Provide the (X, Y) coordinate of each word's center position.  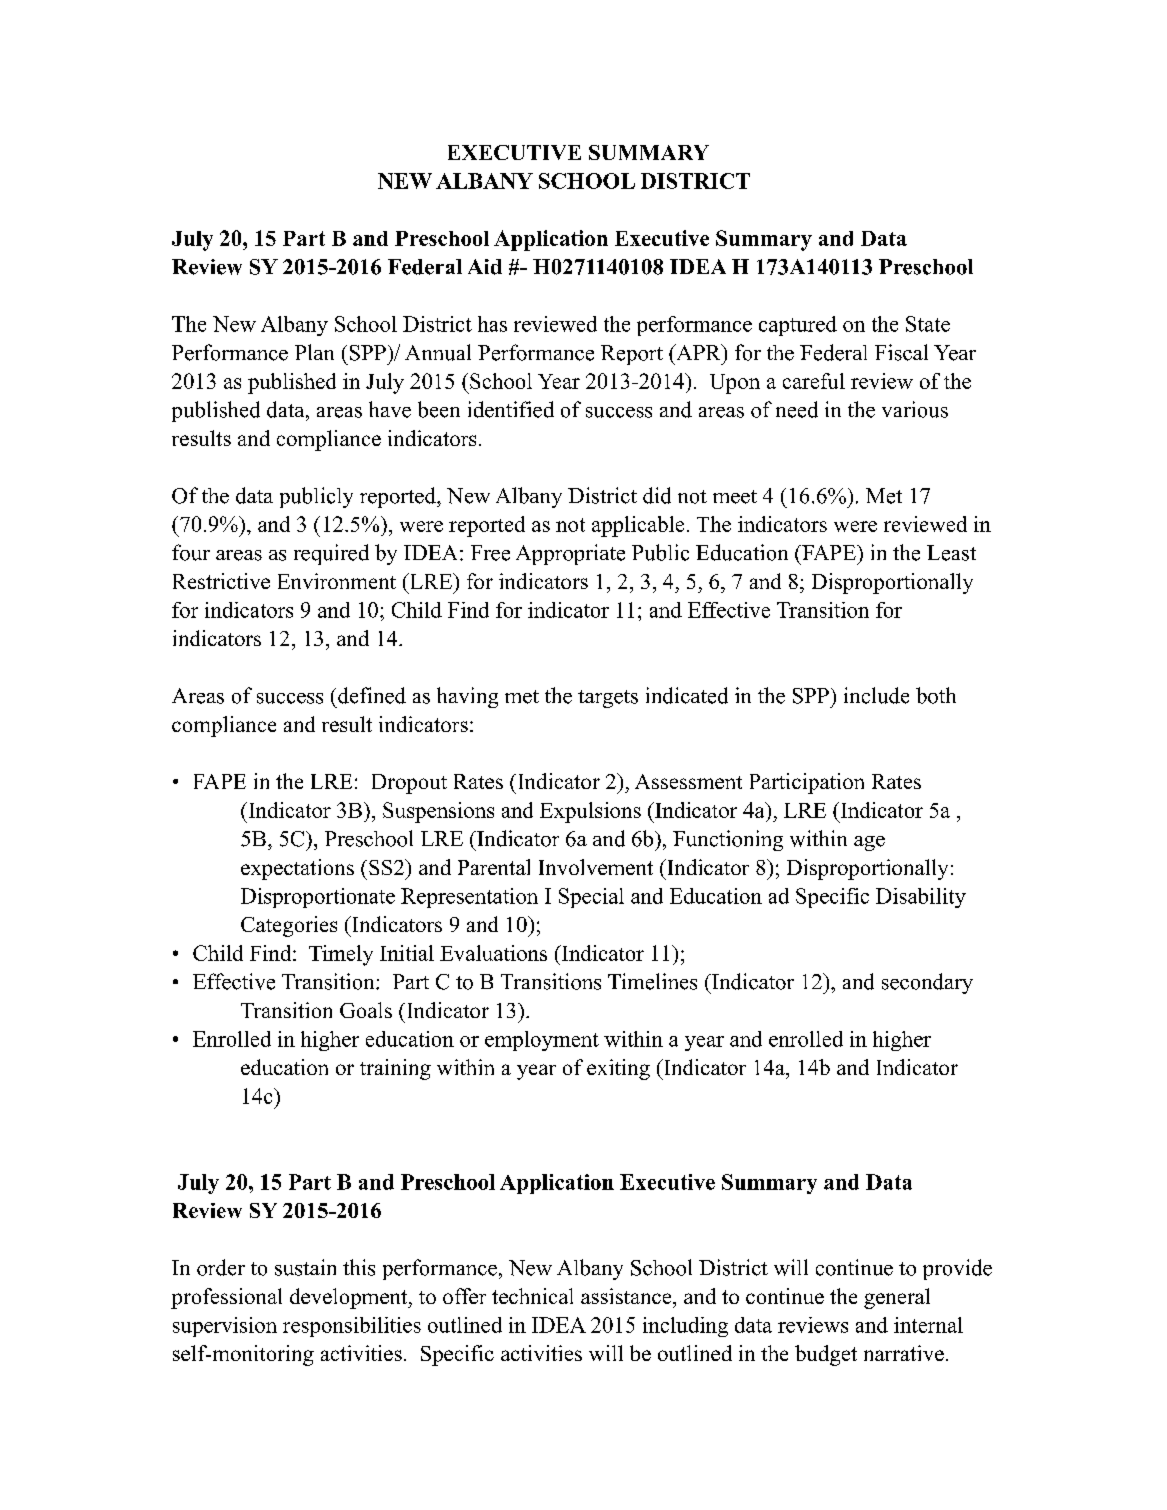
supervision (225, 1327)
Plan (314, 352)
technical (532, 1296)
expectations (297, 869)
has (492, 324)
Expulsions (590, 812)
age (869, 843)
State (928, 324)
